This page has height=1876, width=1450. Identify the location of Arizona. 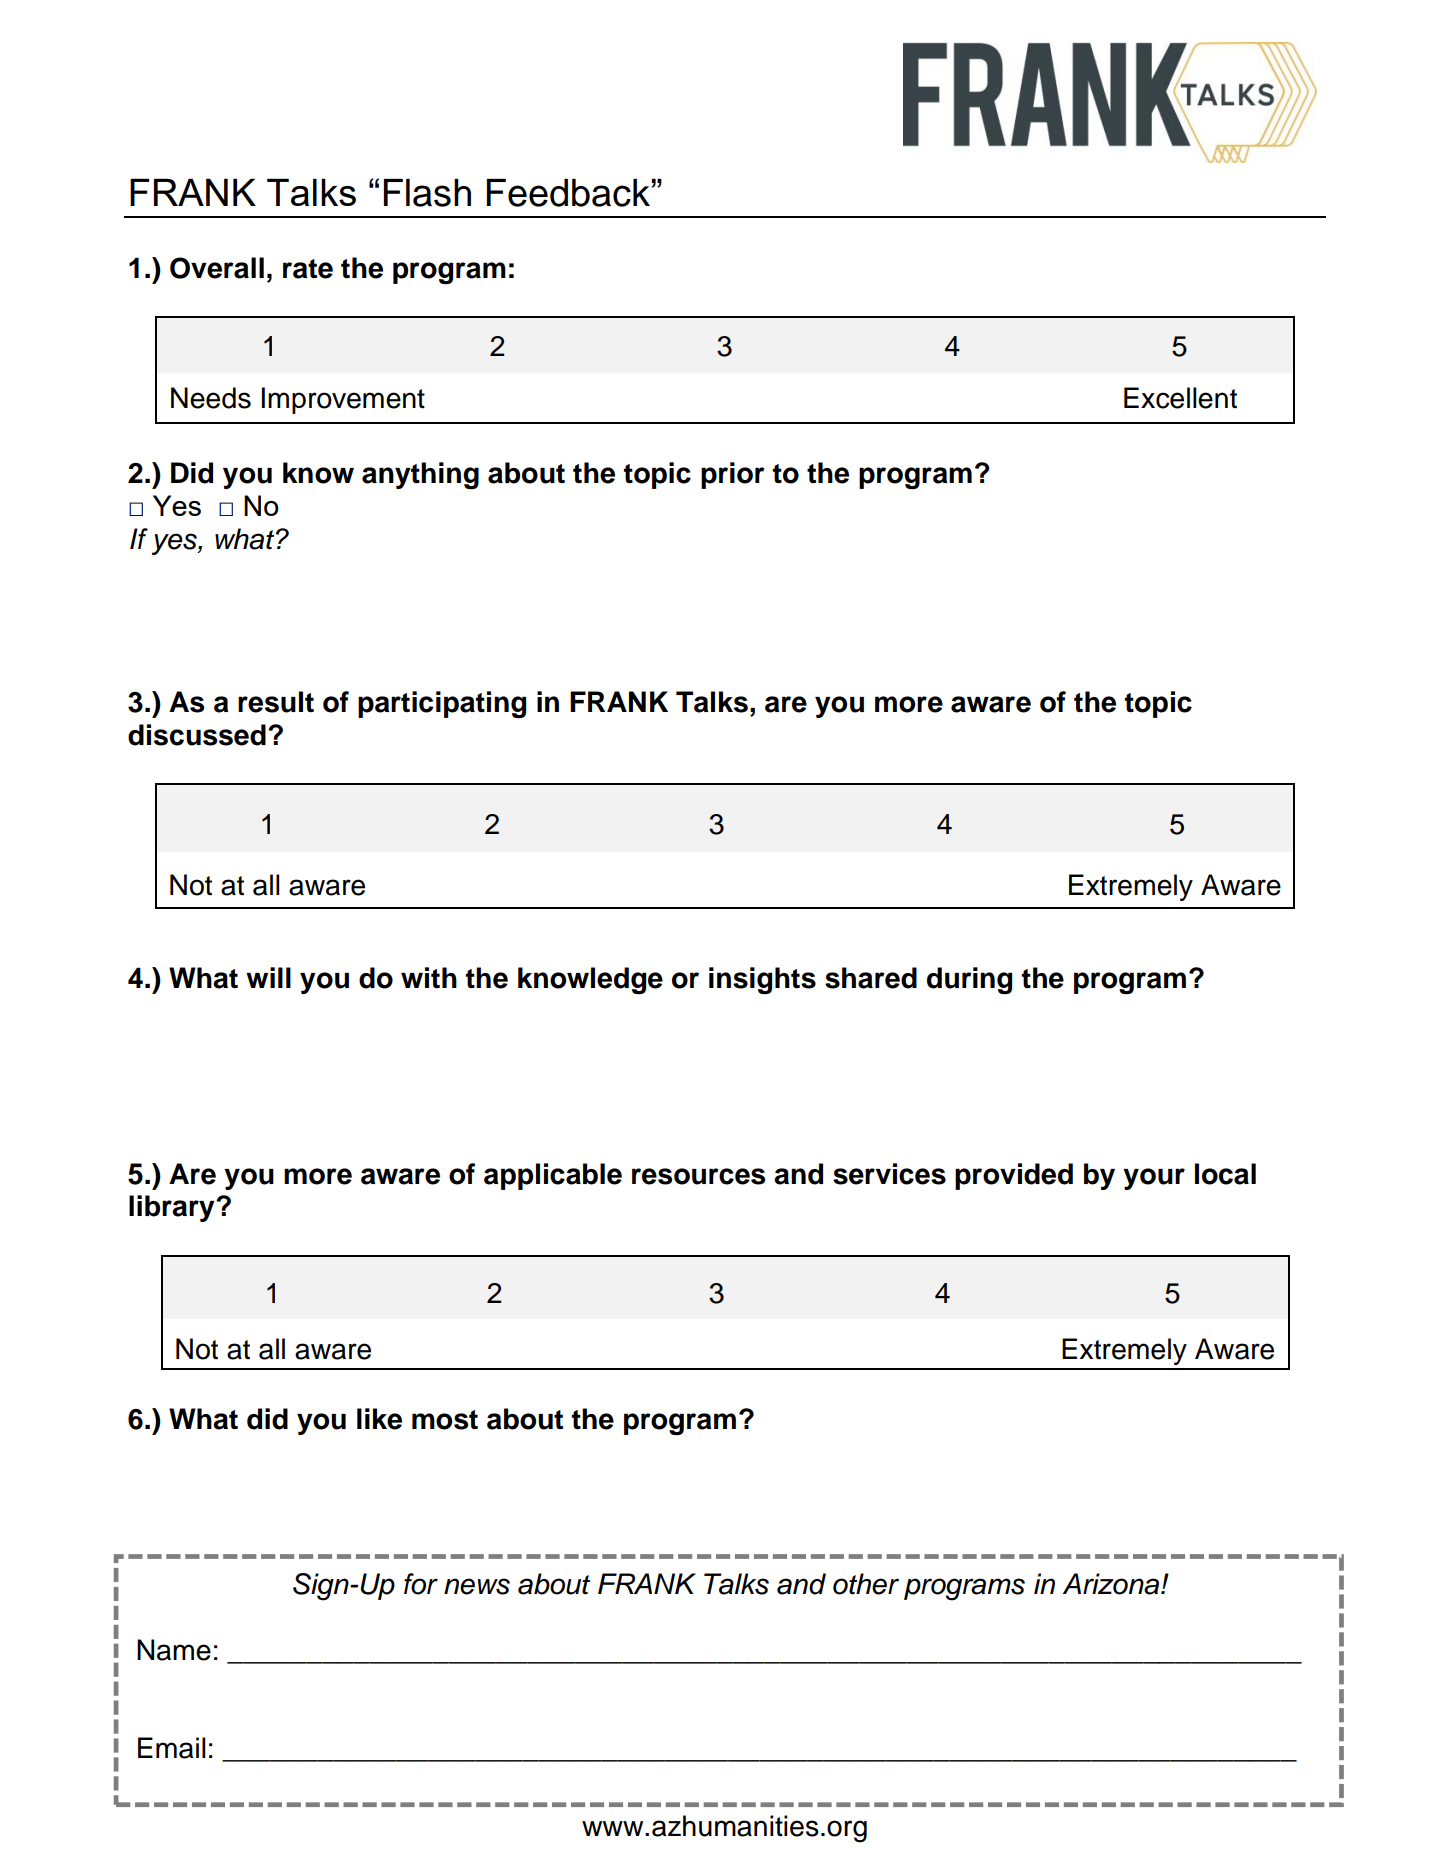
(1111, 1584).
